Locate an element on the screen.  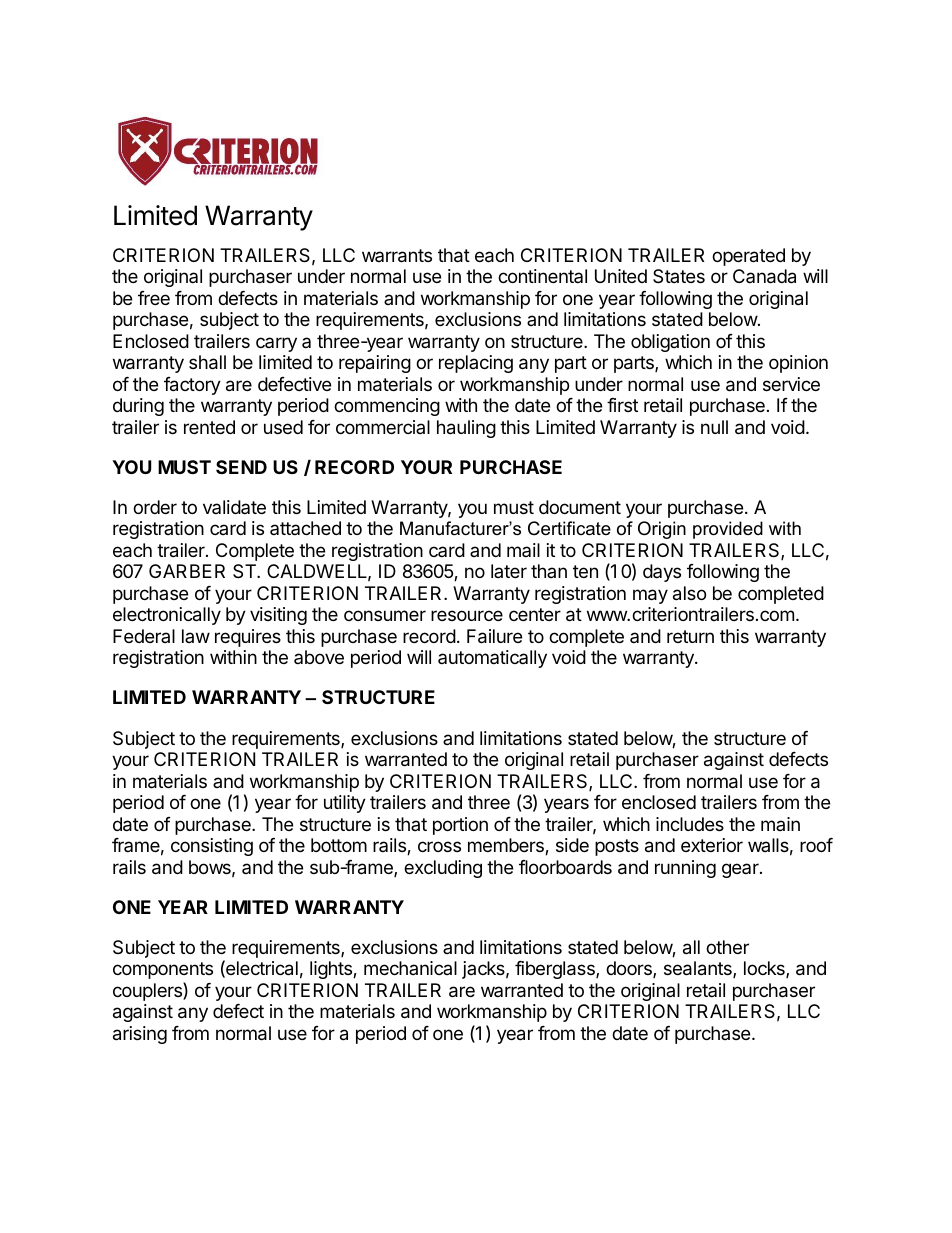
mechanical is located at coordinates (410, 968).
